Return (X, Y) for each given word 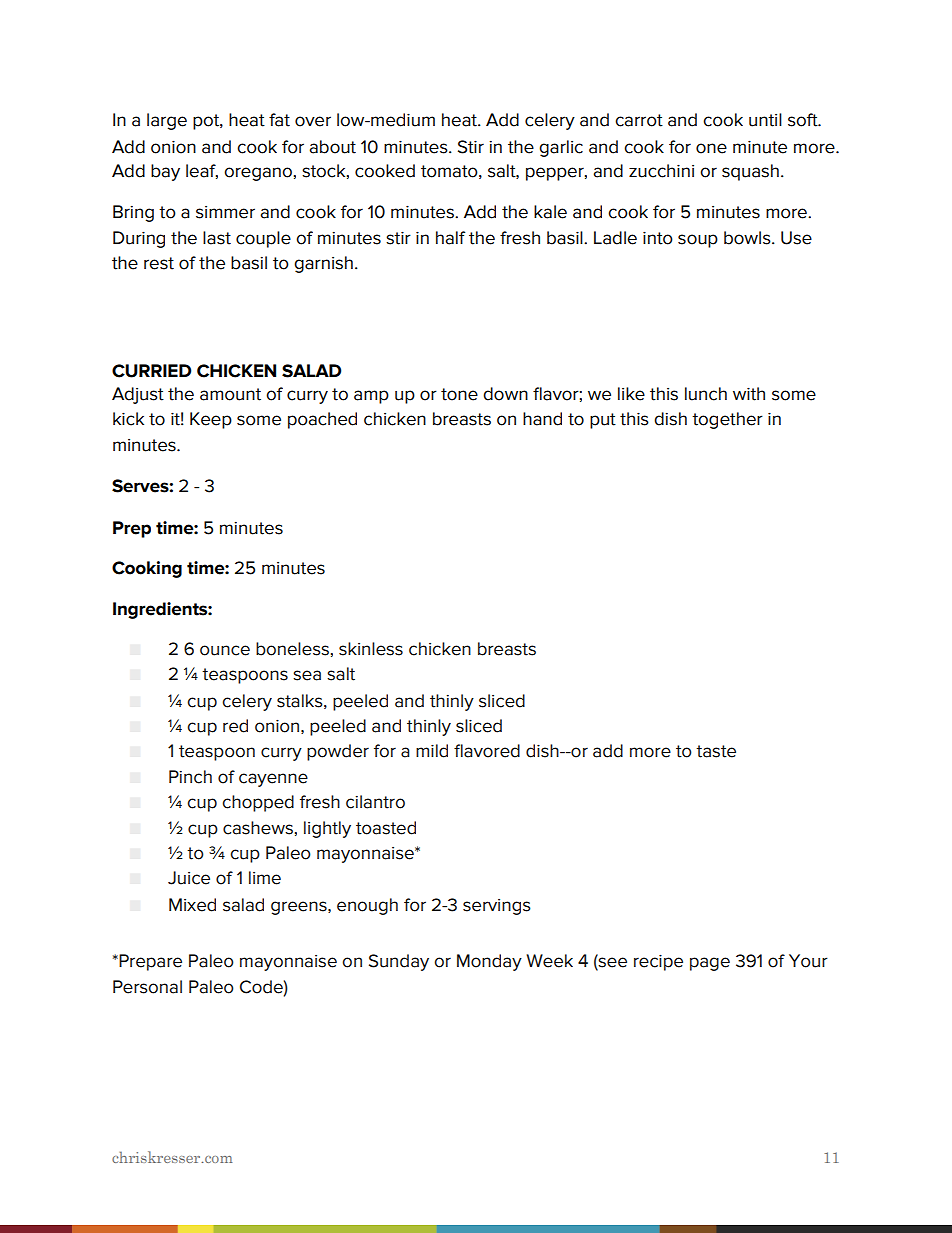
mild (432, 751)
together (727, 420)
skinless (371, 649)
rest (159, 263)
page (710, 964)
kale (550, 212)
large (167, 121)
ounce (225, 650)
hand (542, 419)
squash (750, 172)
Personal (147, 987)
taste (716, 751)
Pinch (190, 777)
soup (698, 241)
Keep (211, 420)
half (450, 238)
